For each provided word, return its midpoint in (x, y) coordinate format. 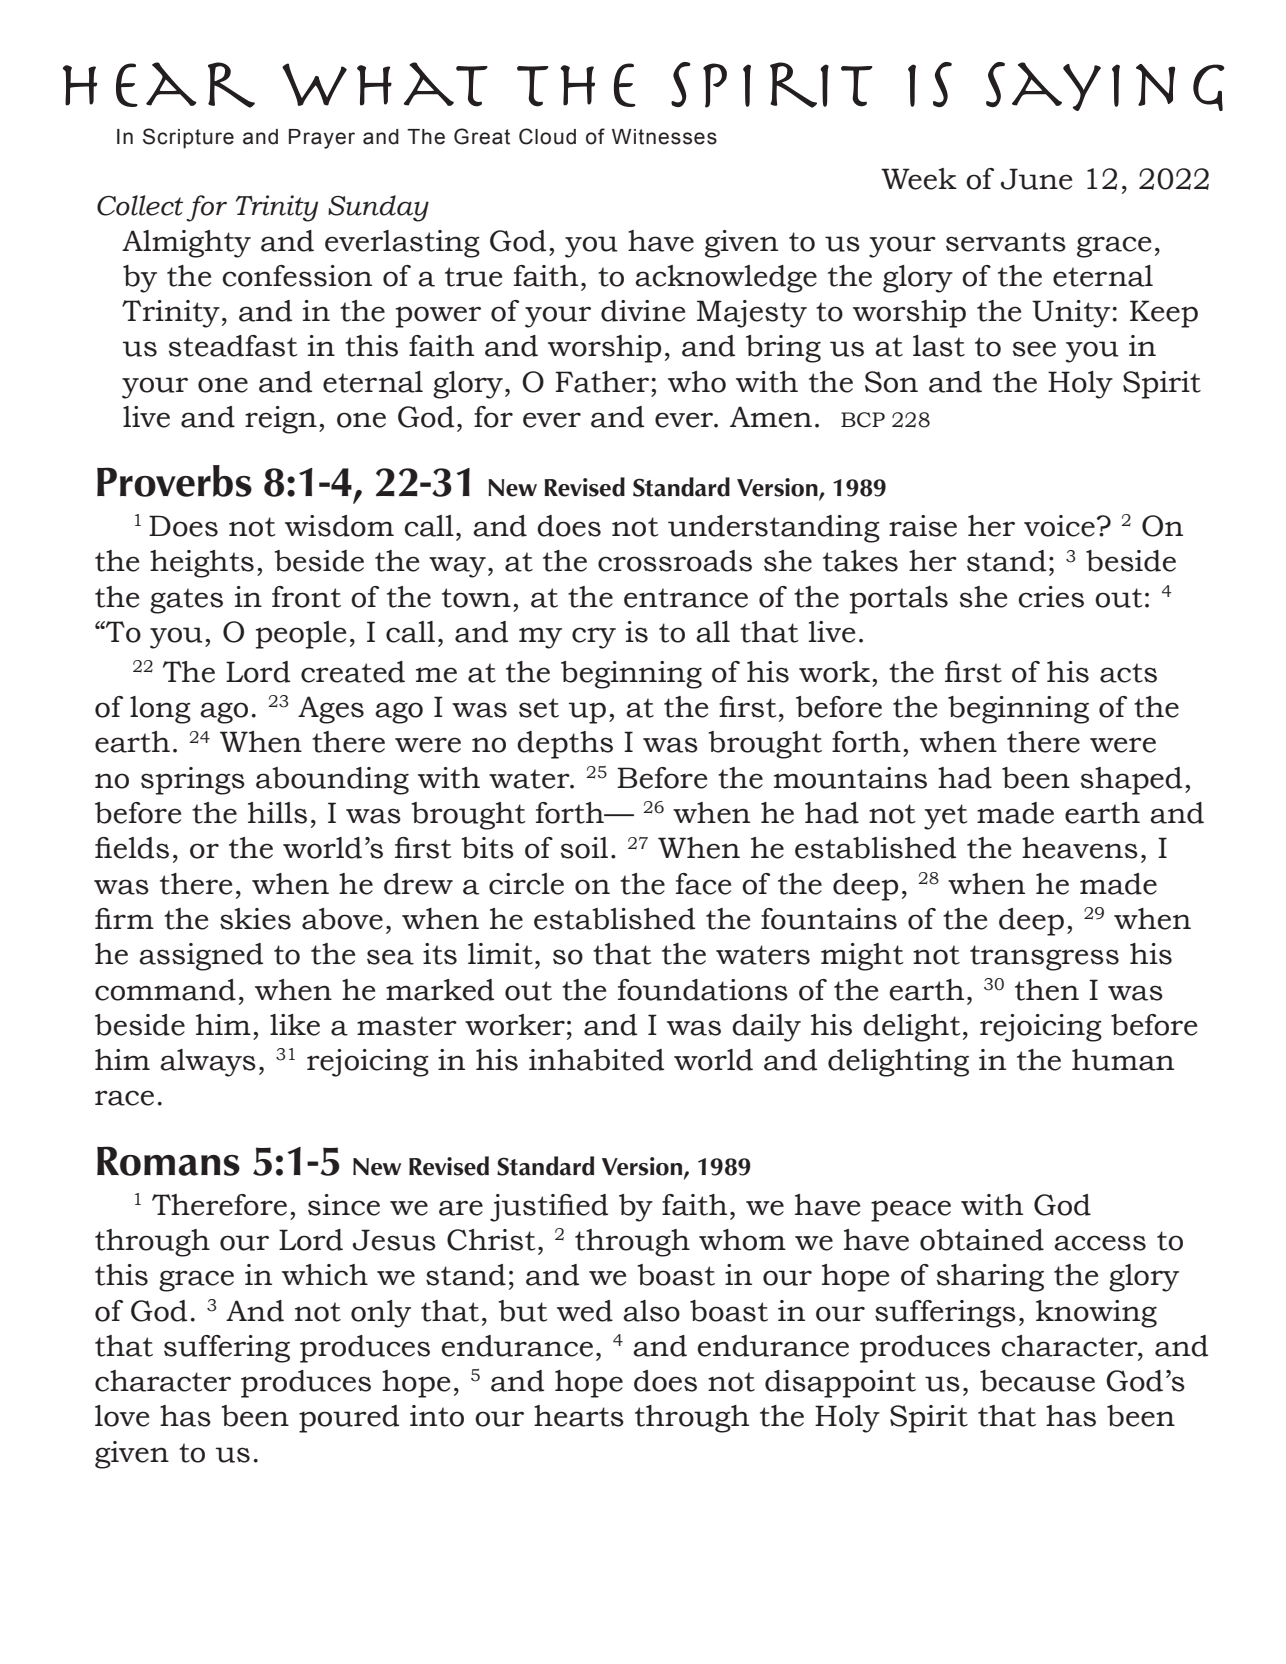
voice (1059, 526)
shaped (1131, 781)
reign (281, 420)
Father (602, 382)
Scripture (188, 138)
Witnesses (664, 137)
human (1123, 1060)
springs (193, 781)
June (1036, 179)
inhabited (596, 1060)
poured (349, 1419)
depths (565, 745)
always (208, 1063)
